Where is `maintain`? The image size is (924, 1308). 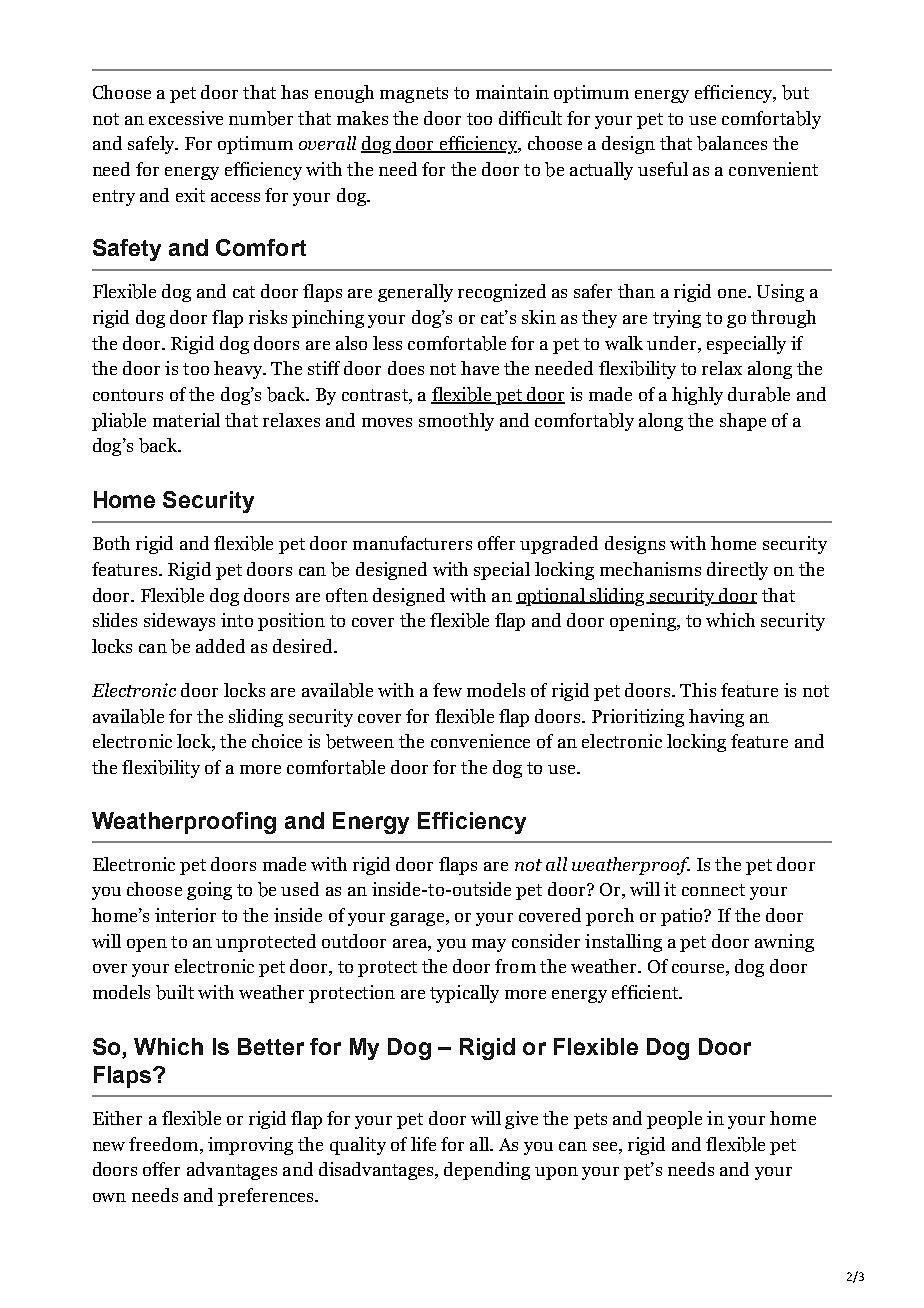
maintain is located at coordinates (512, 92).
